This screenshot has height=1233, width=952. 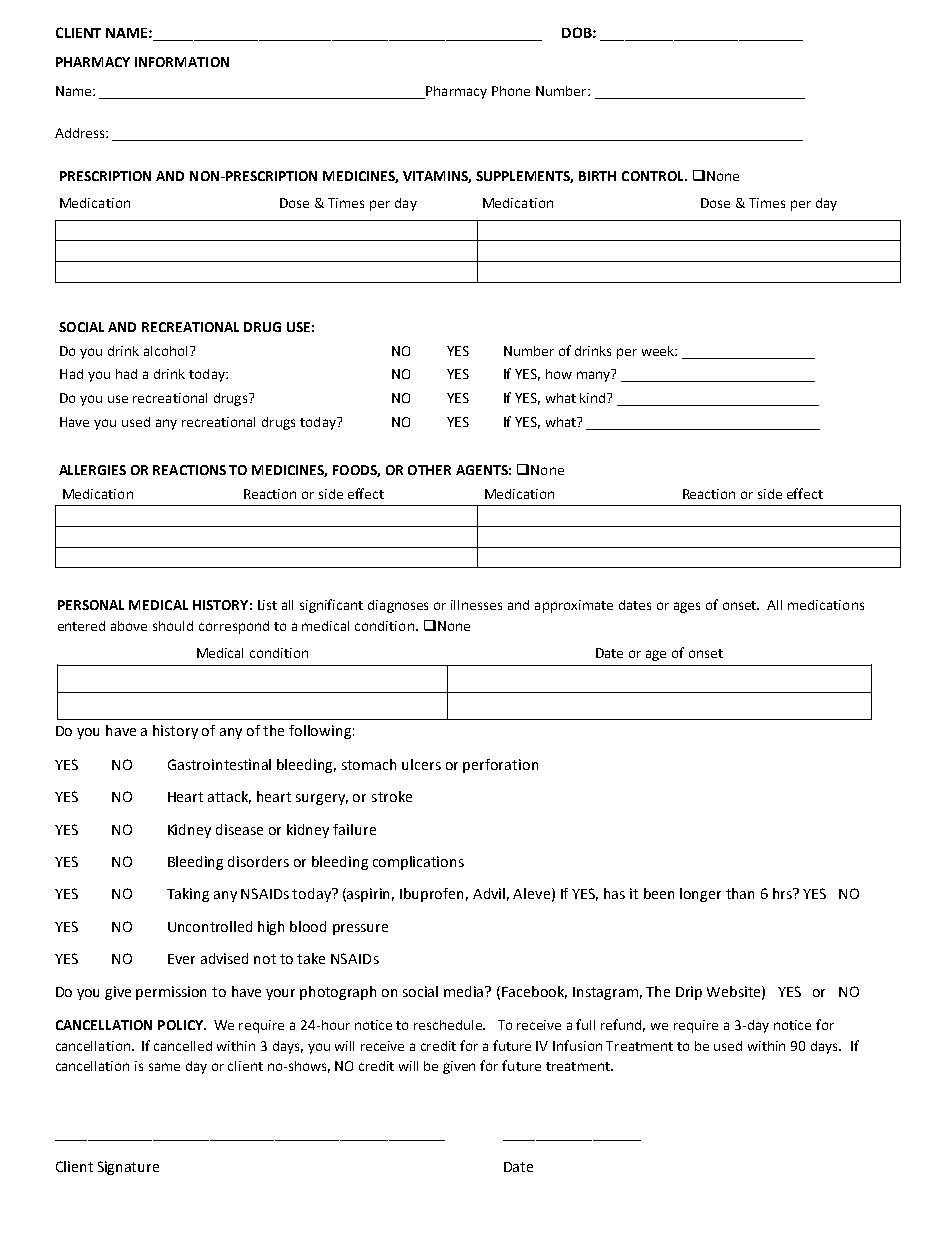 I want to click on refund, so click(x=623, y=1025).
